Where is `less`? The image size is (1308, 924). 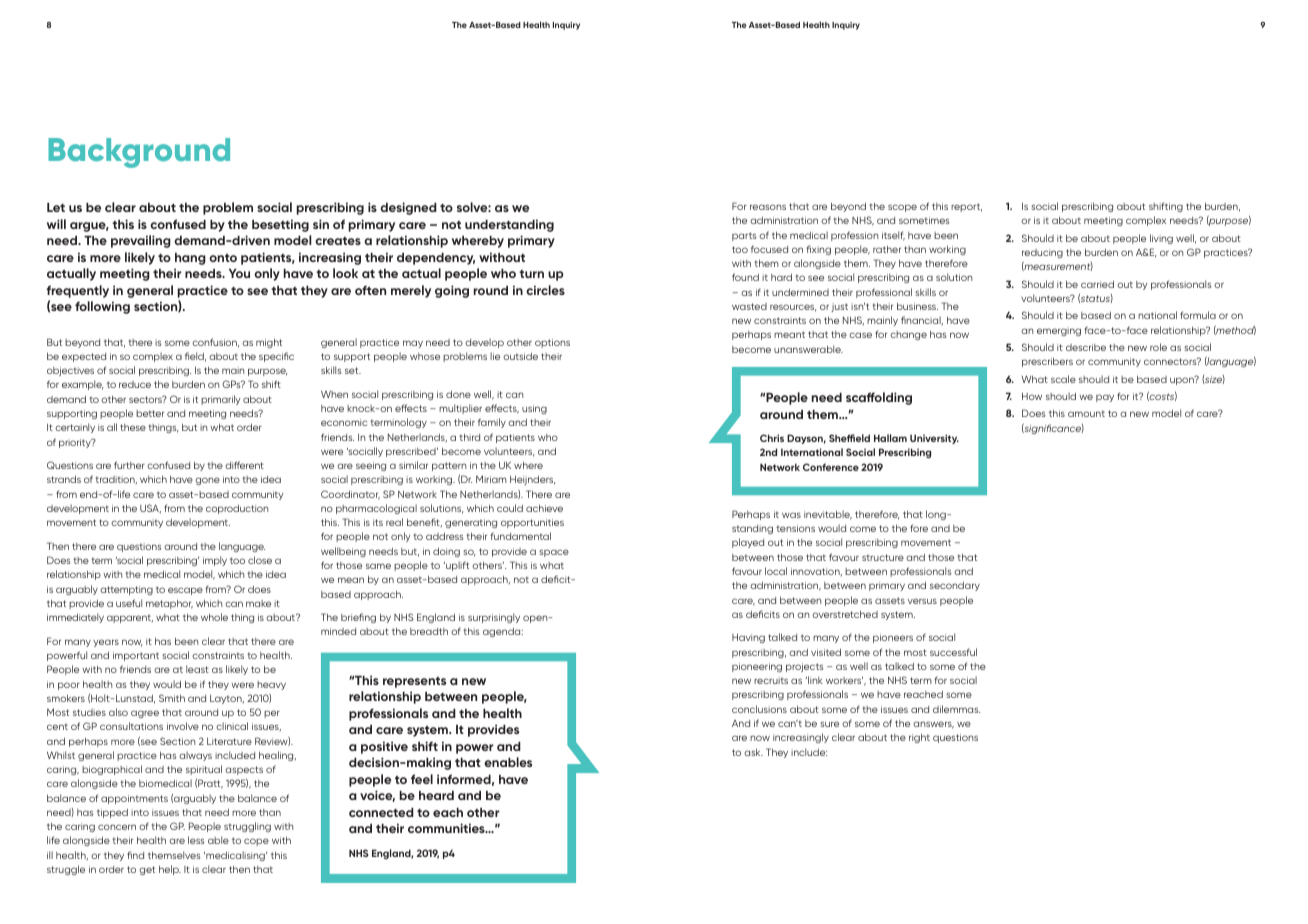 less is located at coordinates (196, 840).
